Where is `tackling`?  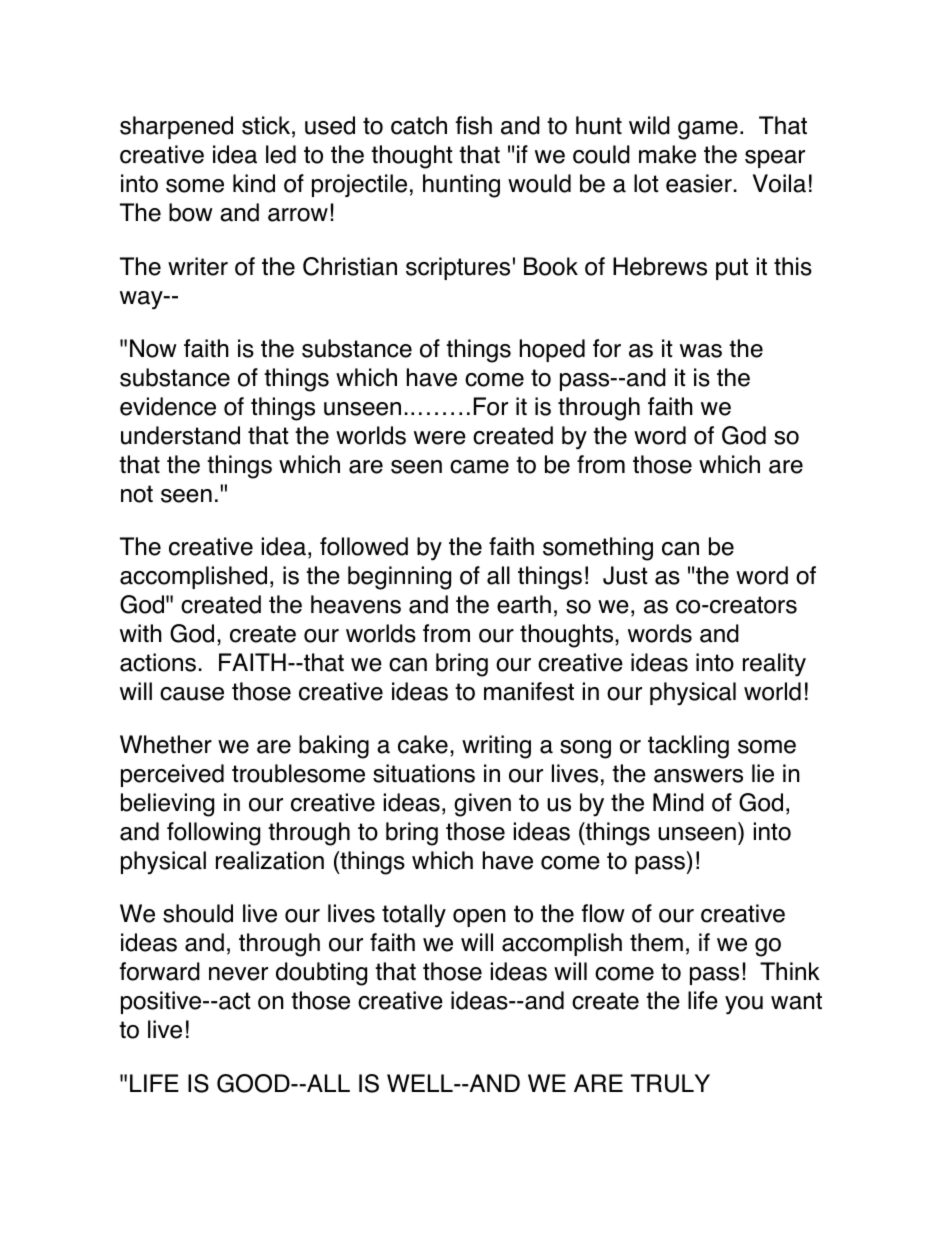 tackling is located at coordinates (688, 747).
